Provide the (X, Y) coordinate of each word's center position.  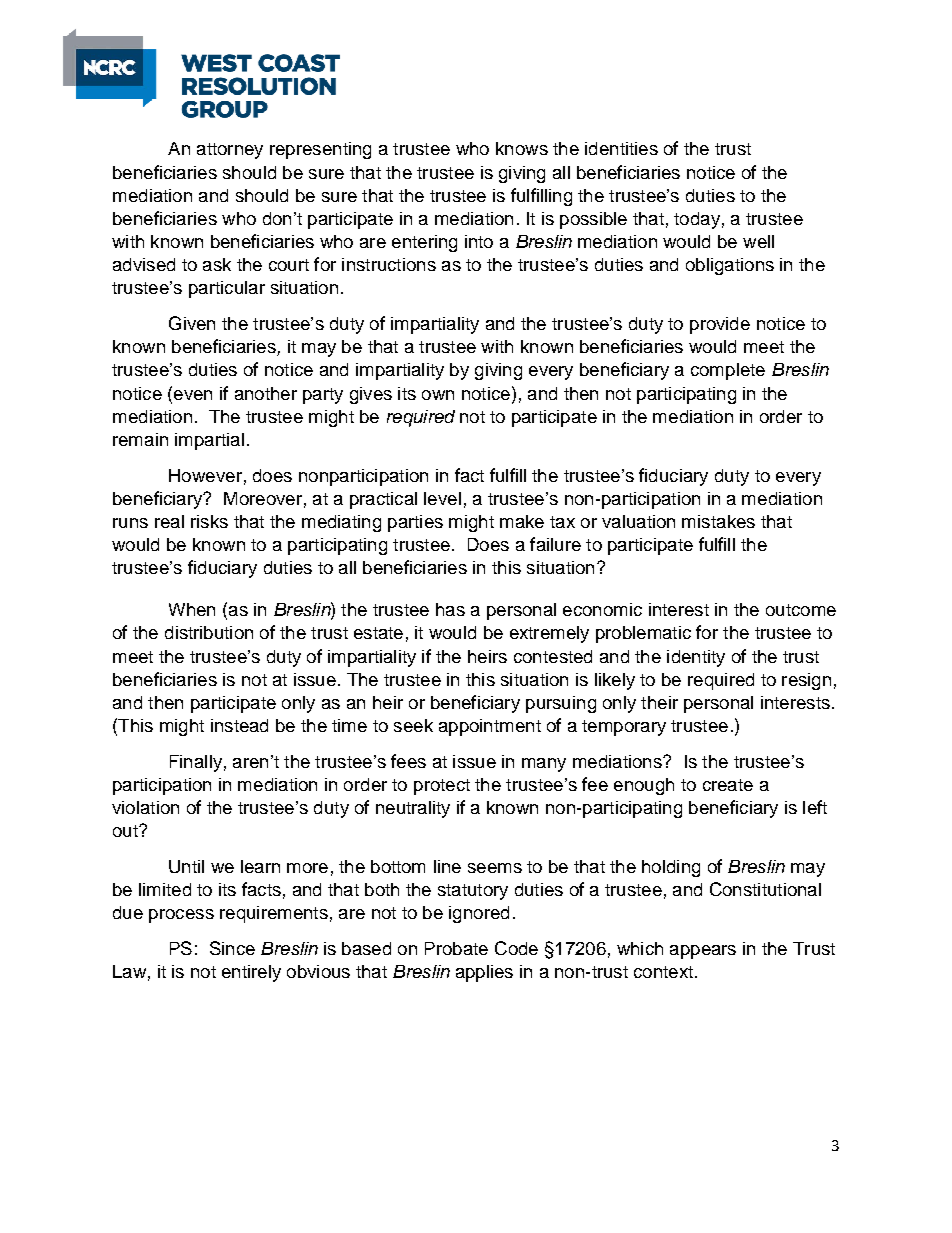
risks (209, 521)
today (697, 220)
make (522, 521)
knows (522, 148)
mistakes (718, 521)
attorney (230, 151)
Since (232, 948)
